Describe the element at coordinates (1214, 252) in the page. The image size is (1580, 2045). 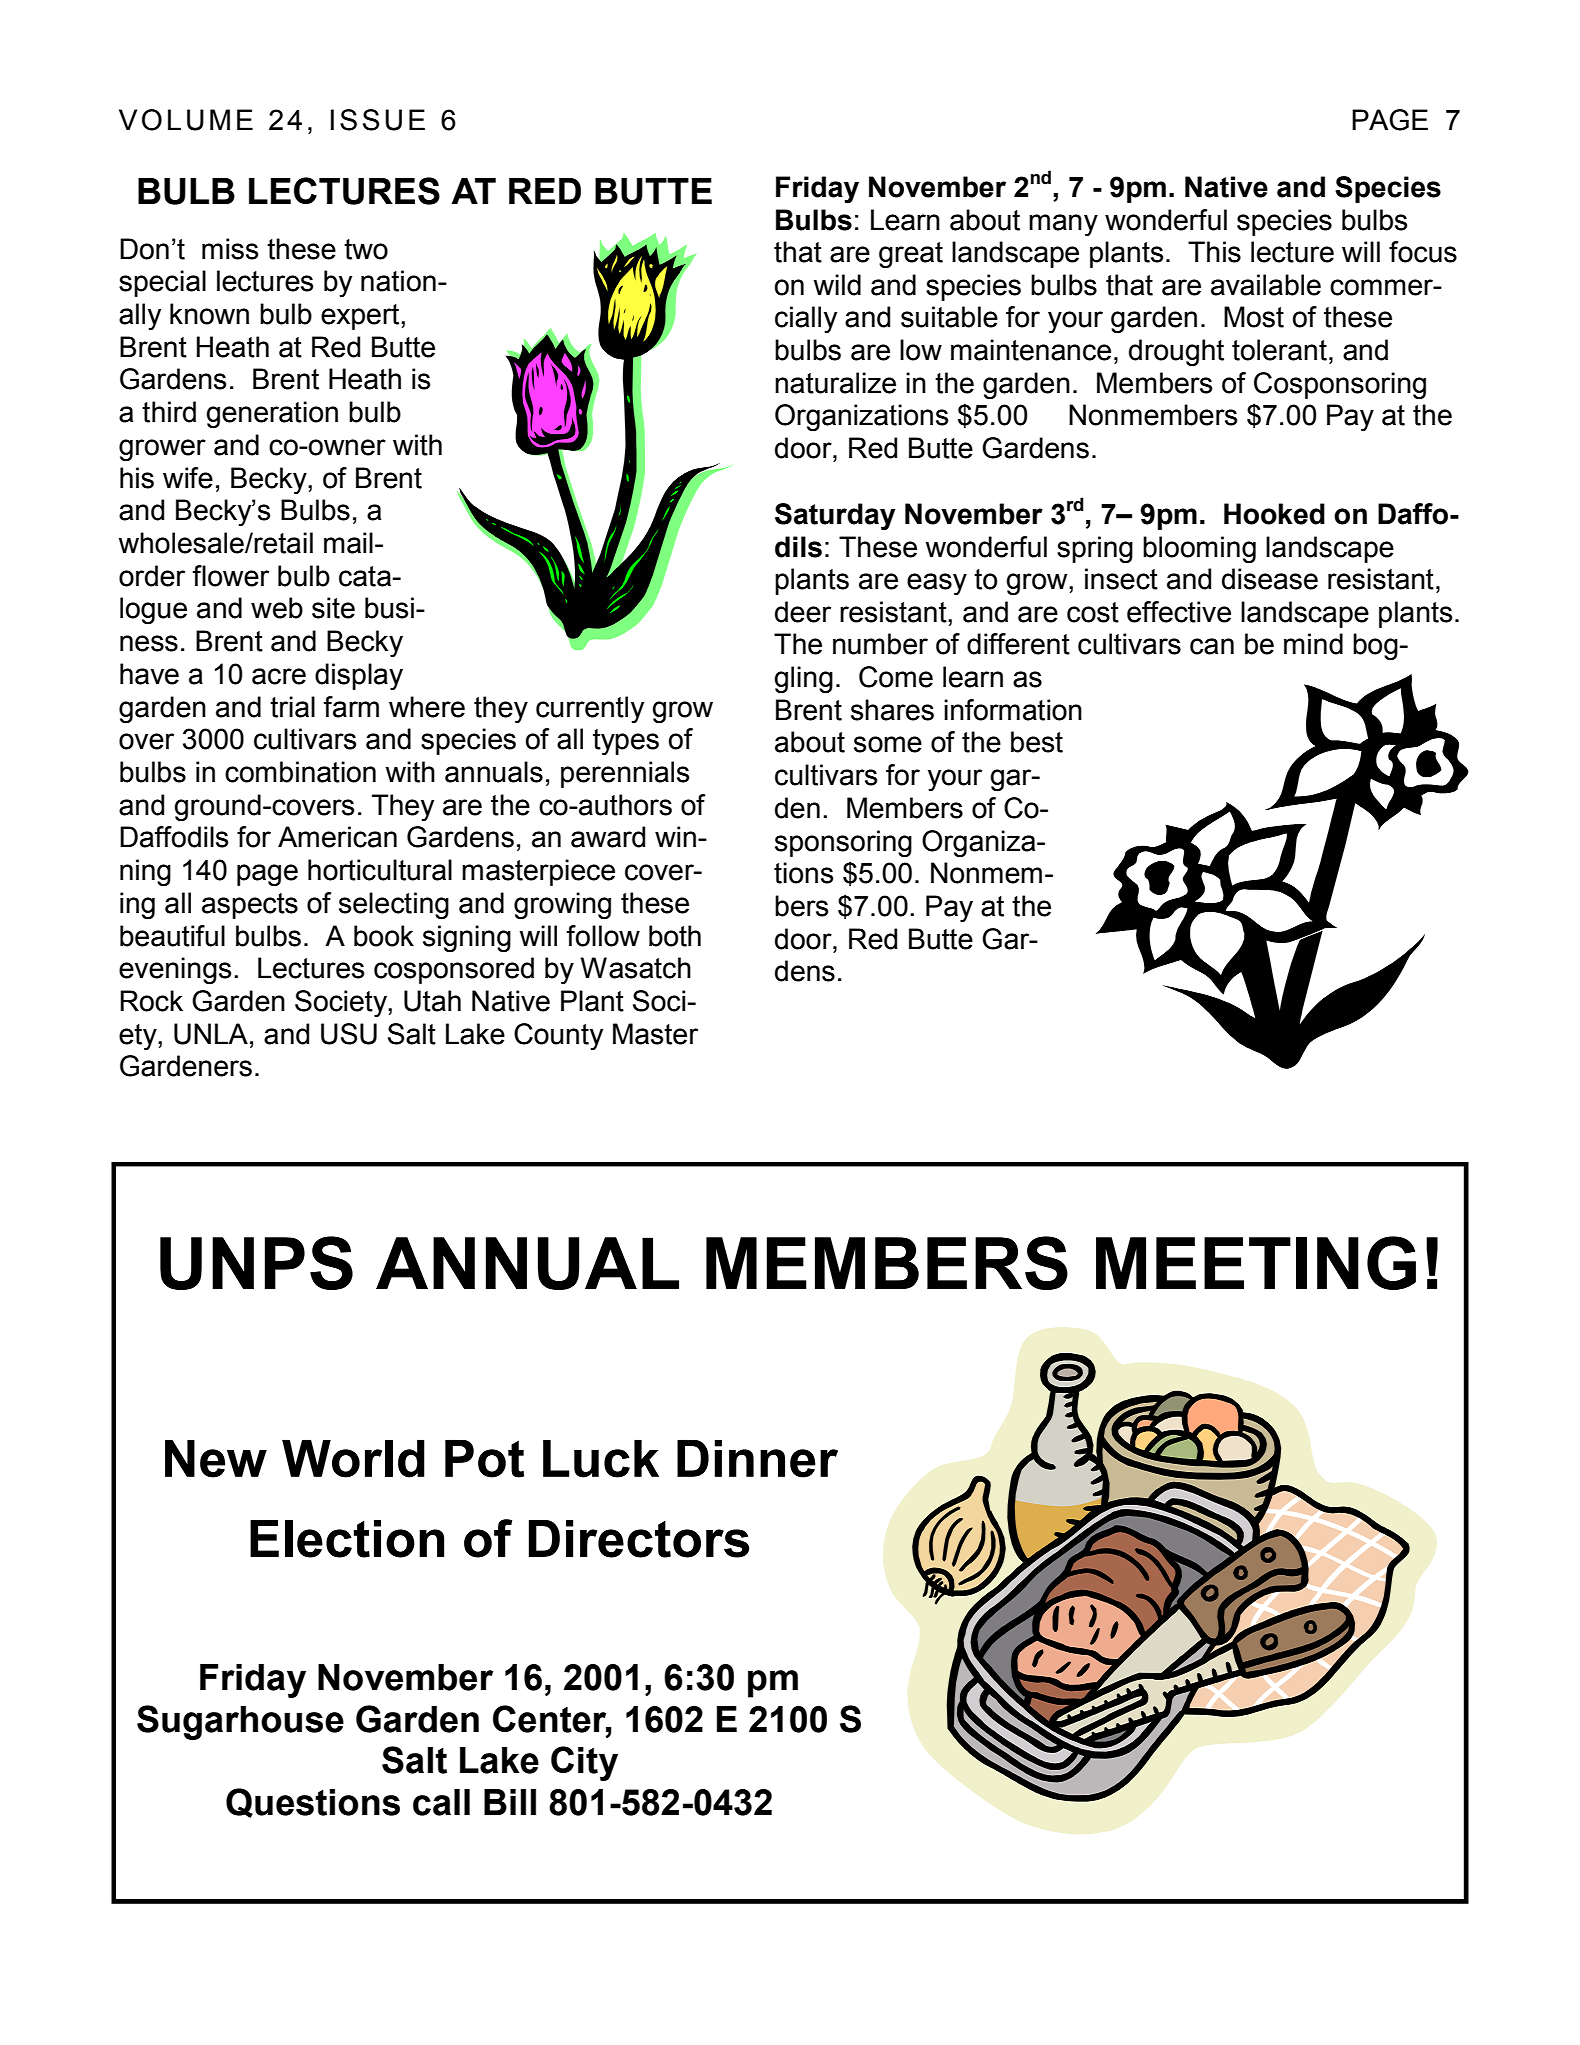
I see `This` at that location.
